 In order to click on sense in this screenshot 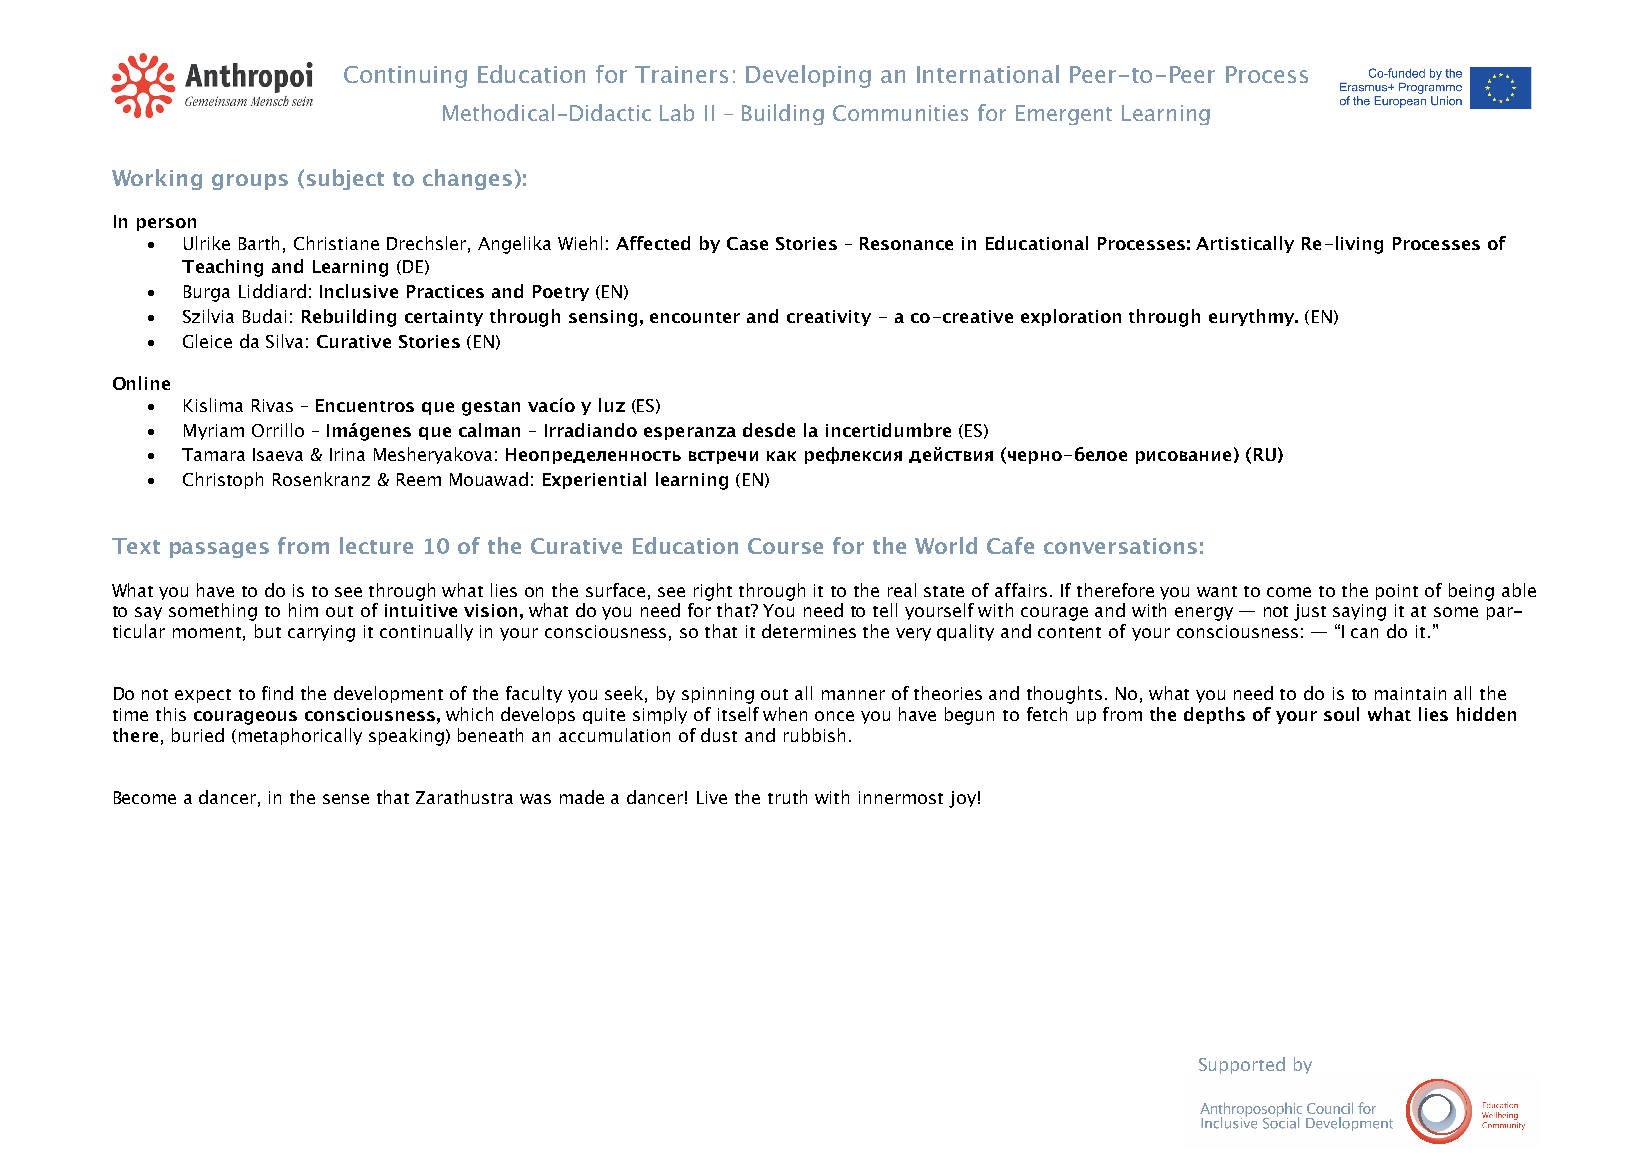, I will do `click(346, 799)`.
